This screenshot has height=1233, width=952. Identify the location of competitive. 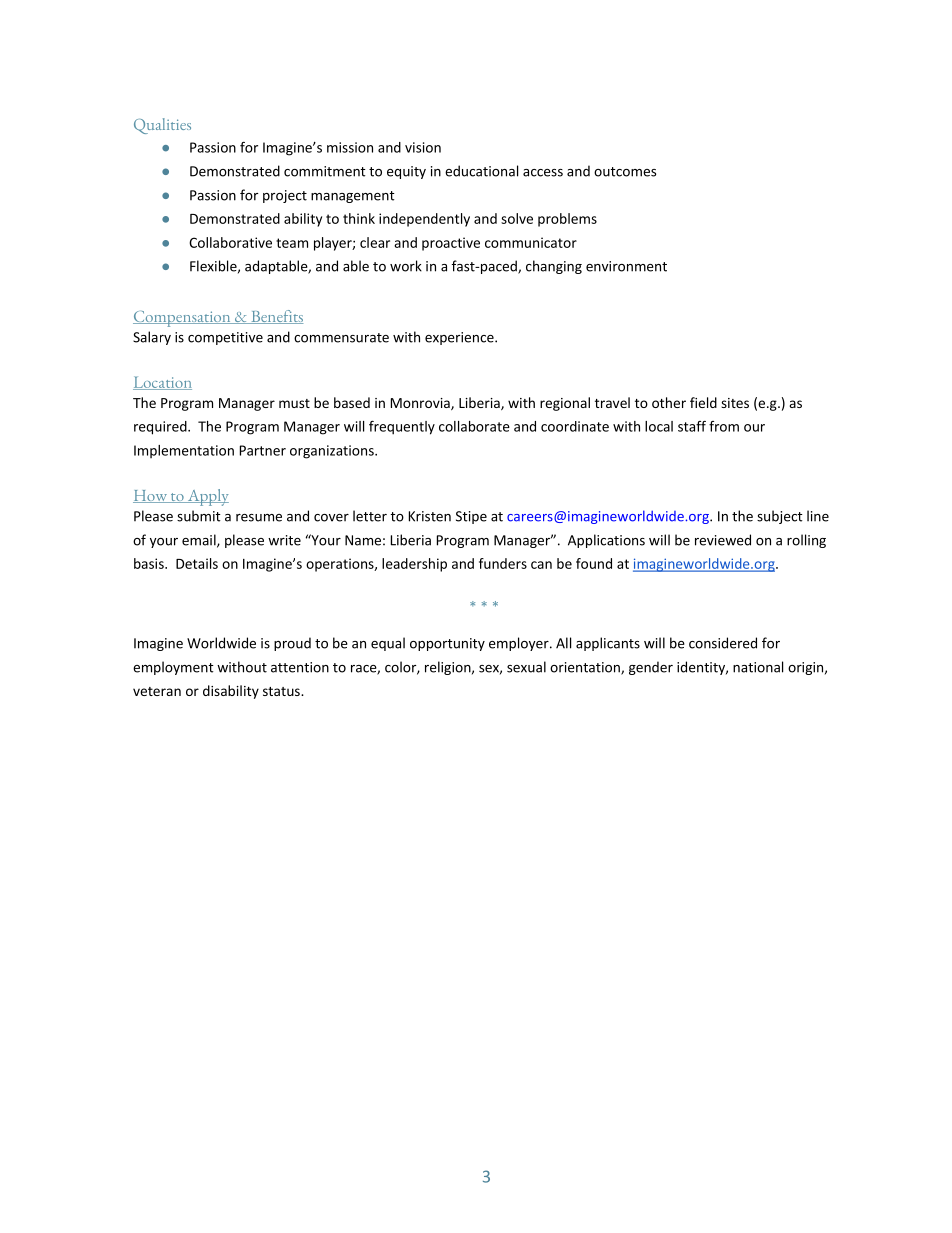
(225, 338).
